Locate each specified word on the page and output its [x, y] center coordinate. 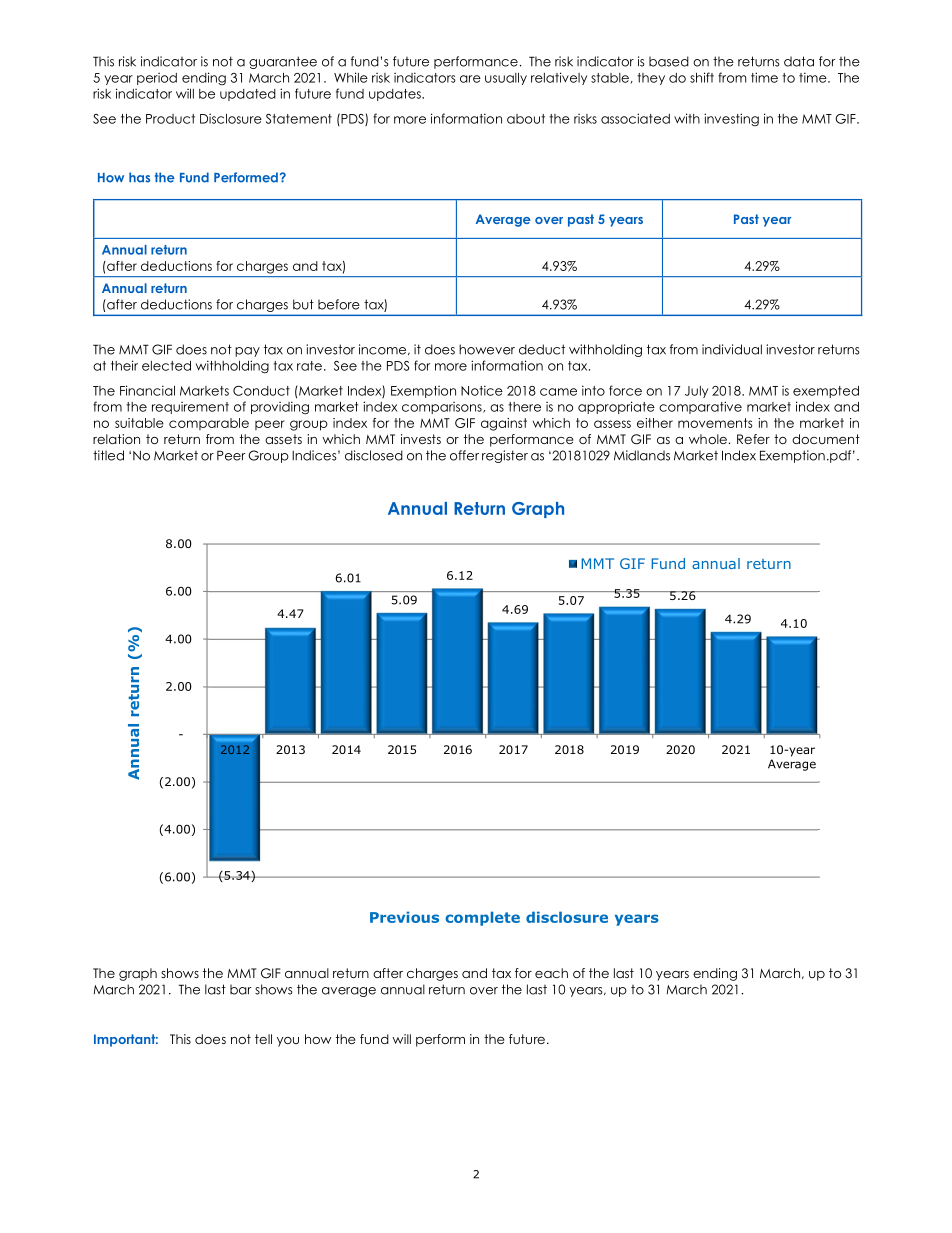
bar [240, 989]
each [551, 973]
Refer [753, 439]
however [487, 349]
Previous [404, 917]
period [157, 79]
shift [702, 77]
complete [482, 918]
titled [108, 455]
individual [732, 349]
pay [247, 352]
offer [464, 455]
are [470, 79]
